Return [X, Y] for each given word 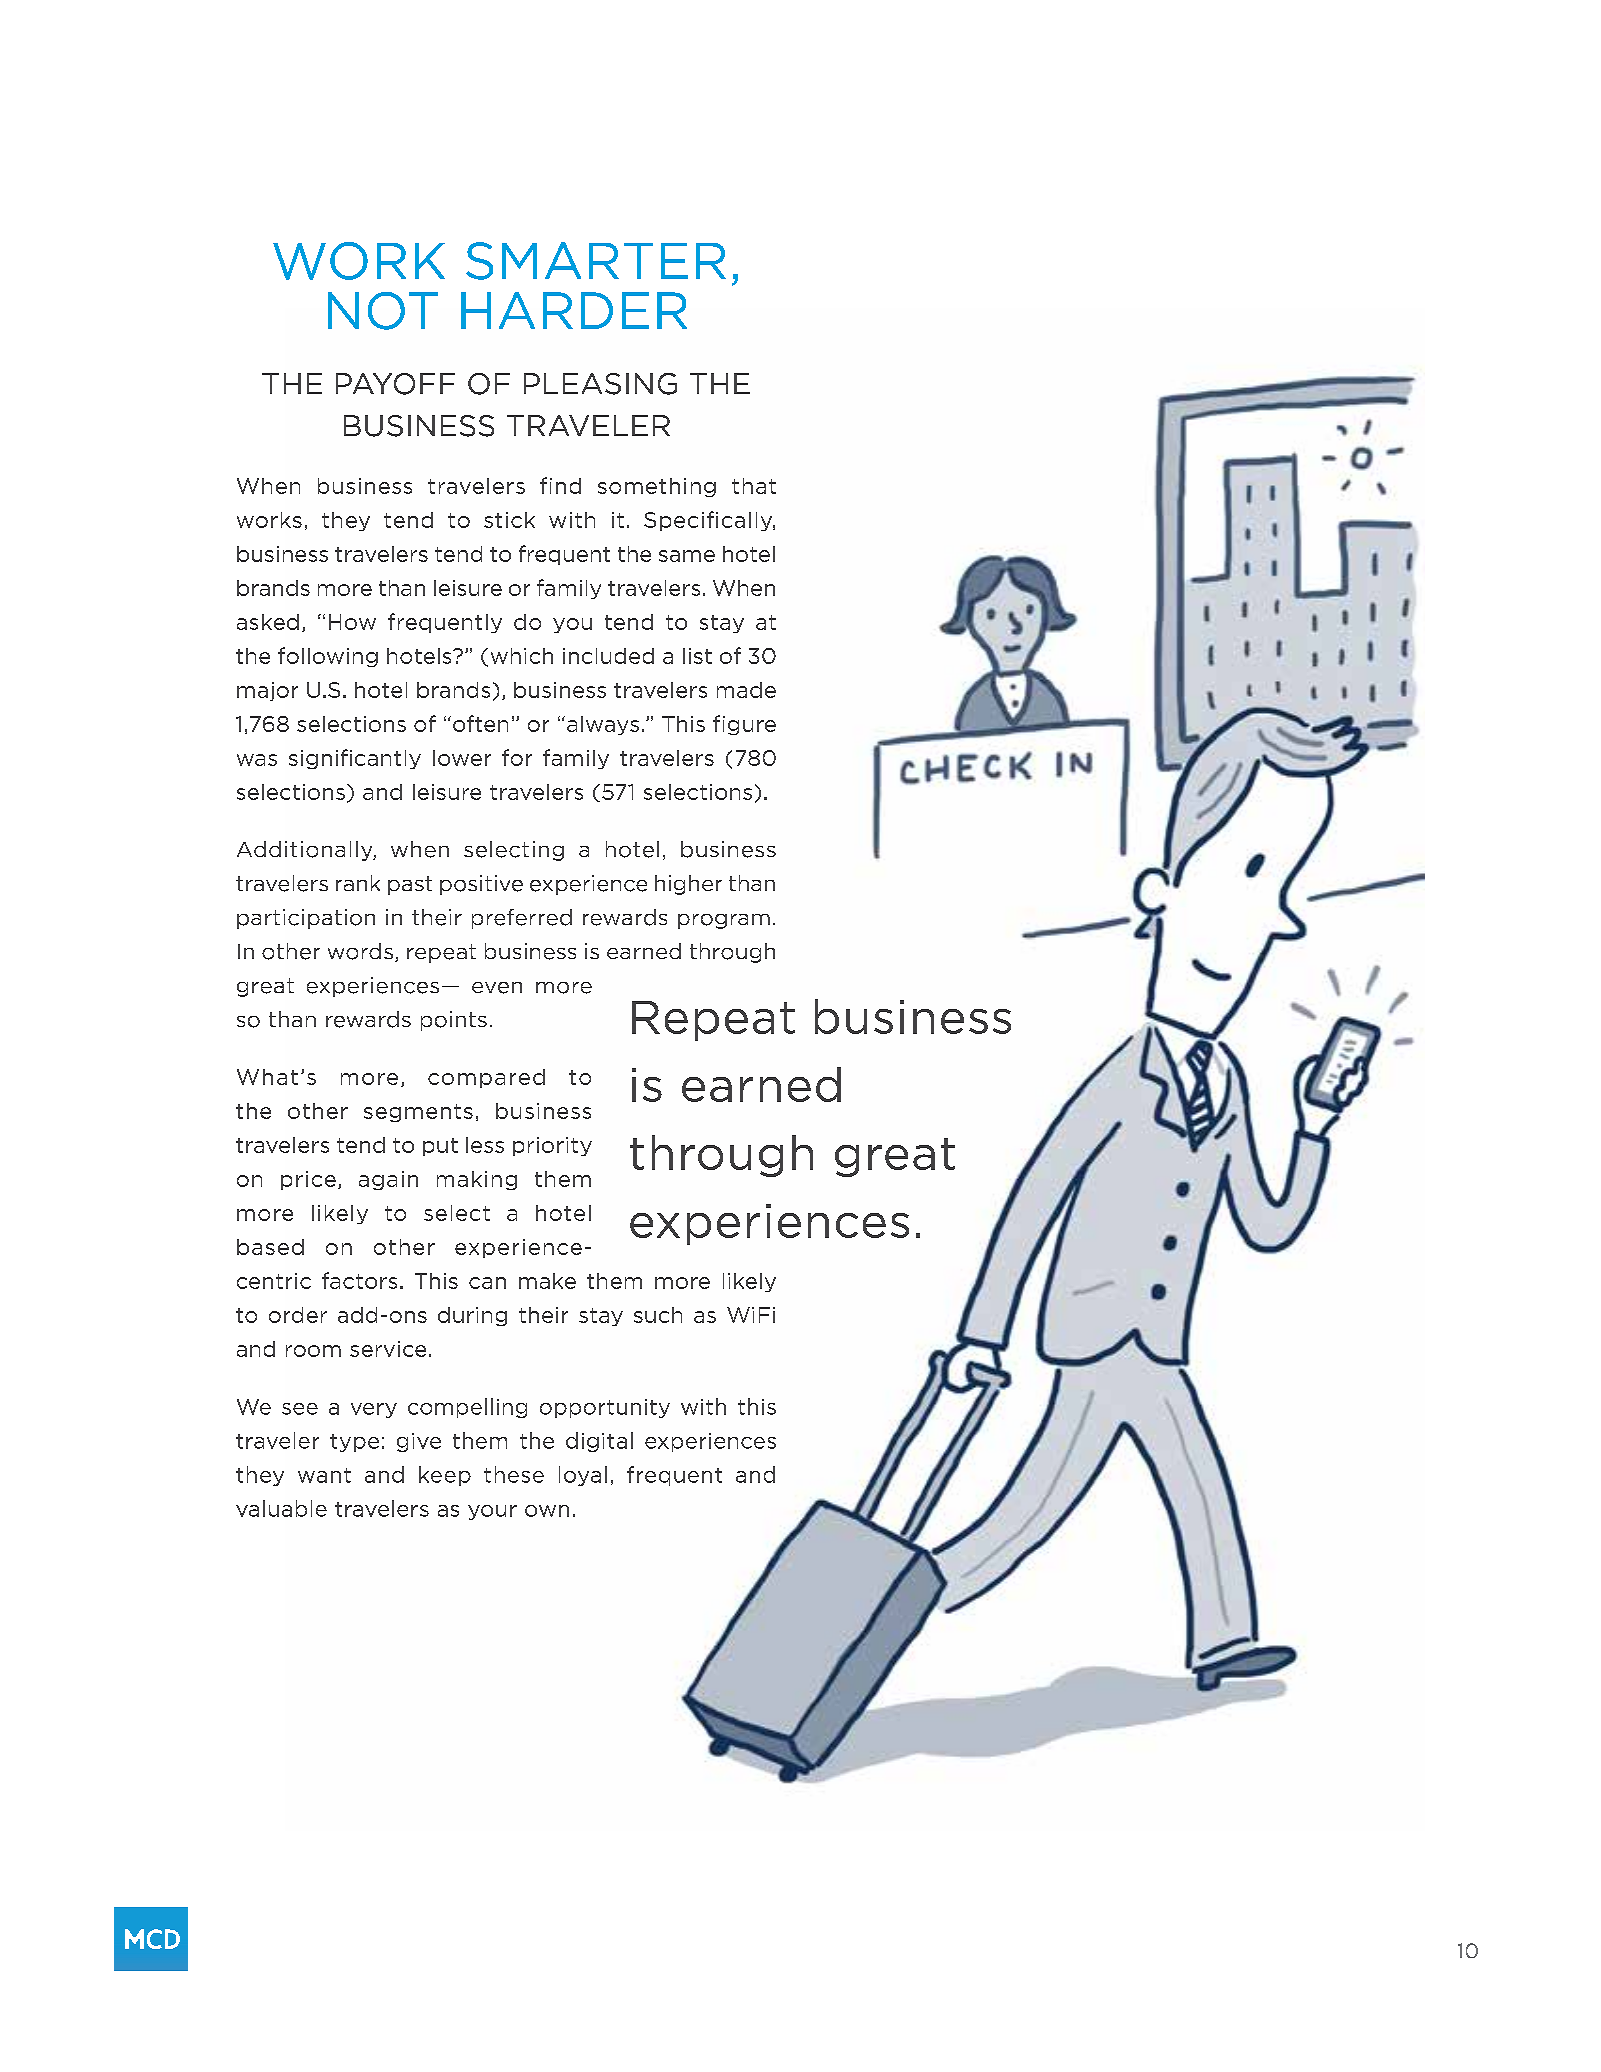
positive [481, 885]
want [324, 1475]
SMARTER [596, 261]
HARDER [574, 310]
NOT [383, 311]
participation [306, 919]
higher [688, 885]
